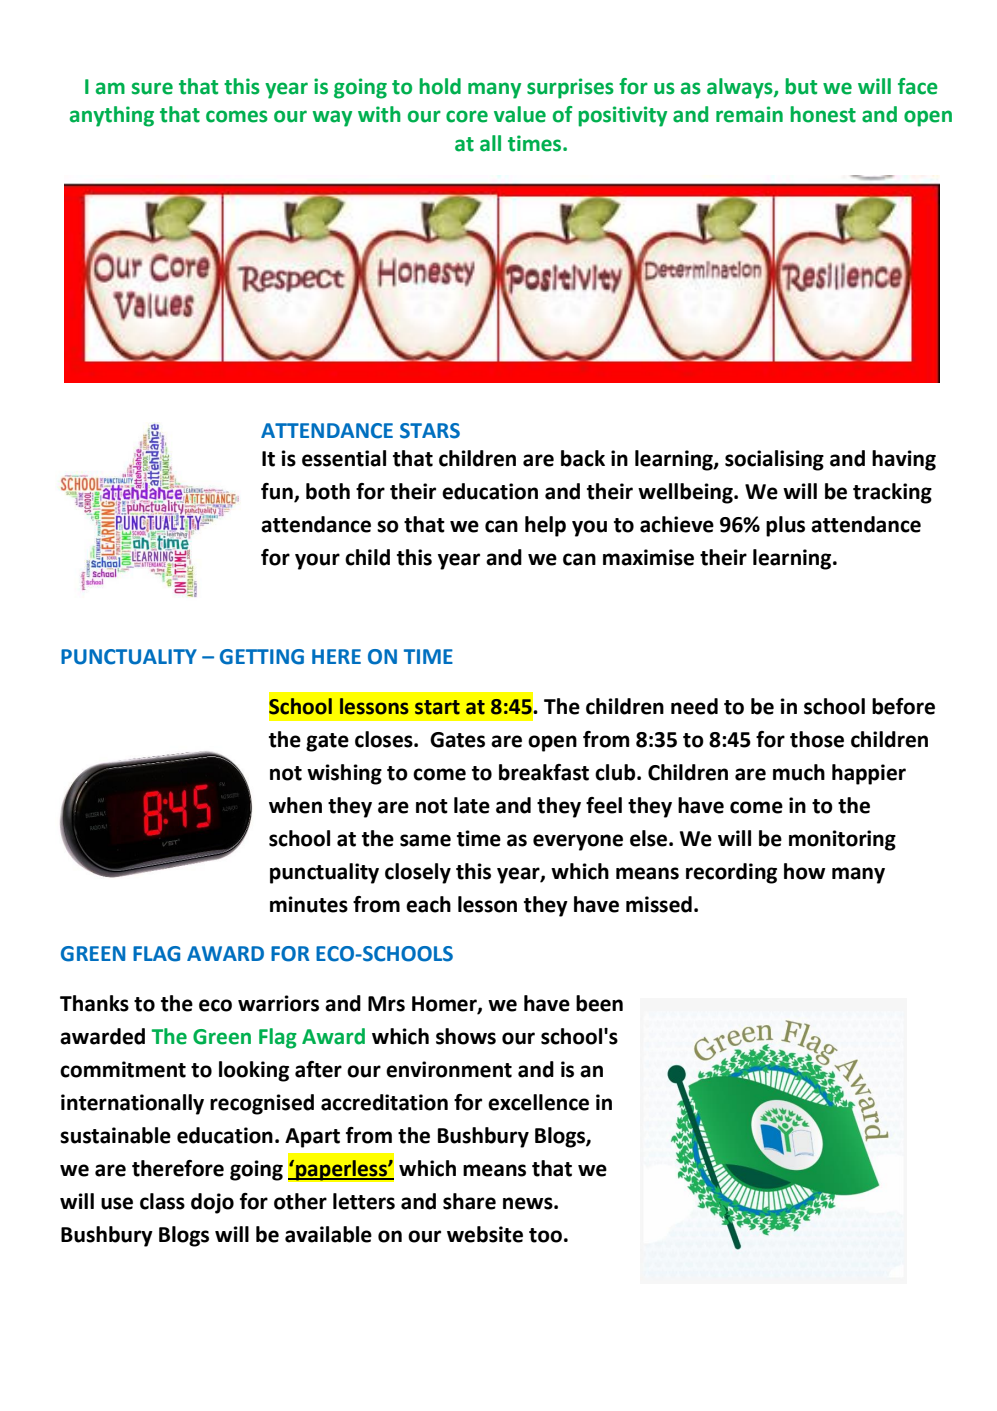 This image has width=997, height=1411. What do you see at coordinates (520, 114) in the image?
I see `value` at bounding box center [520, 114].
